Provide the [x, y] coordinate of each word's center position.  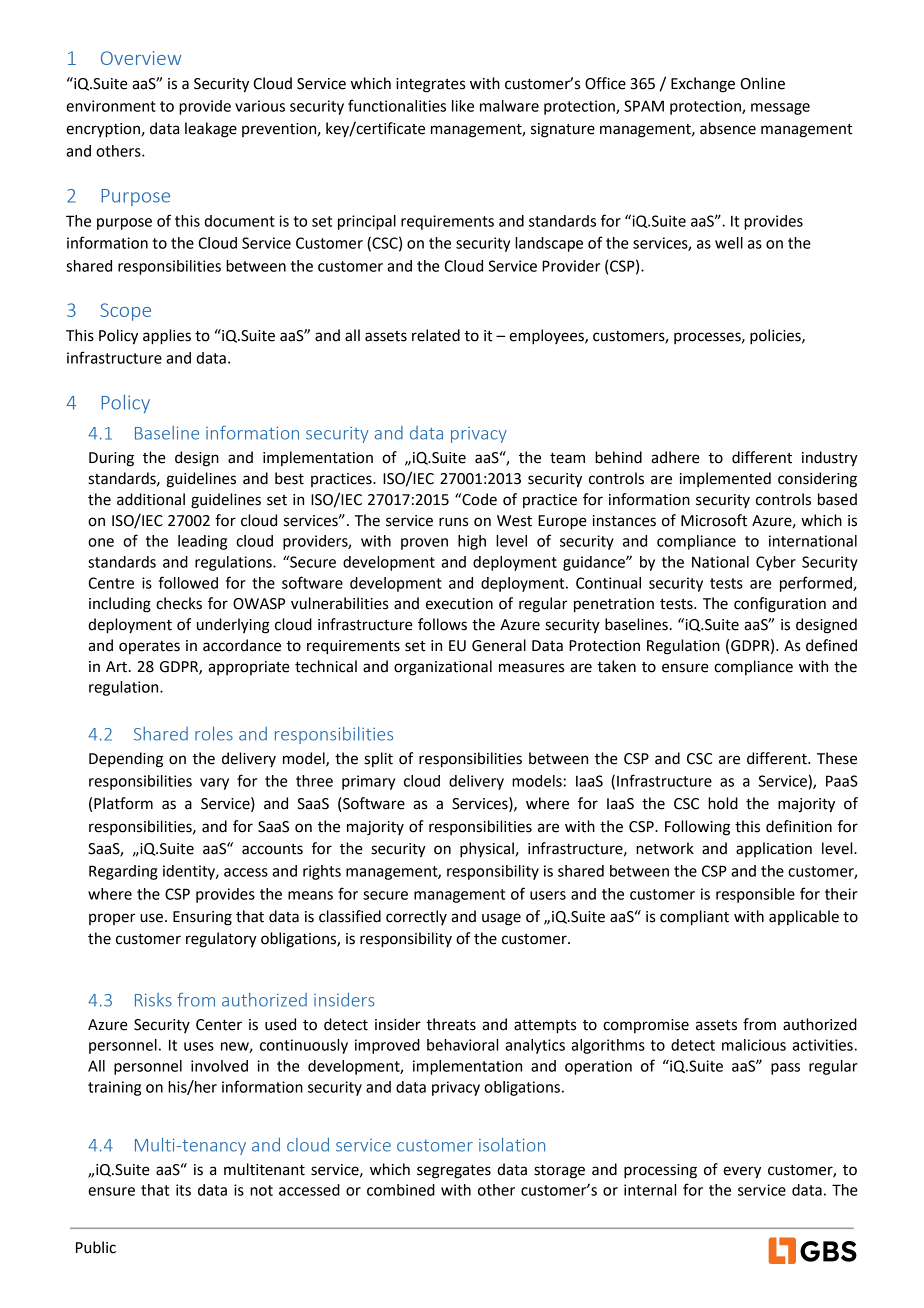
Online [763, 83]
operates [149, 647]
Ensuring [202, 918]
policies [776, 337]
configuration [780, 605]
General [499, 645]
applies [167, 337]
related [436, 335]
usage [501, 919]
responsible [755, 895]
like [463, 106]
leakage [211, 130]
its [183, 1190]
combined [401, 1190]
